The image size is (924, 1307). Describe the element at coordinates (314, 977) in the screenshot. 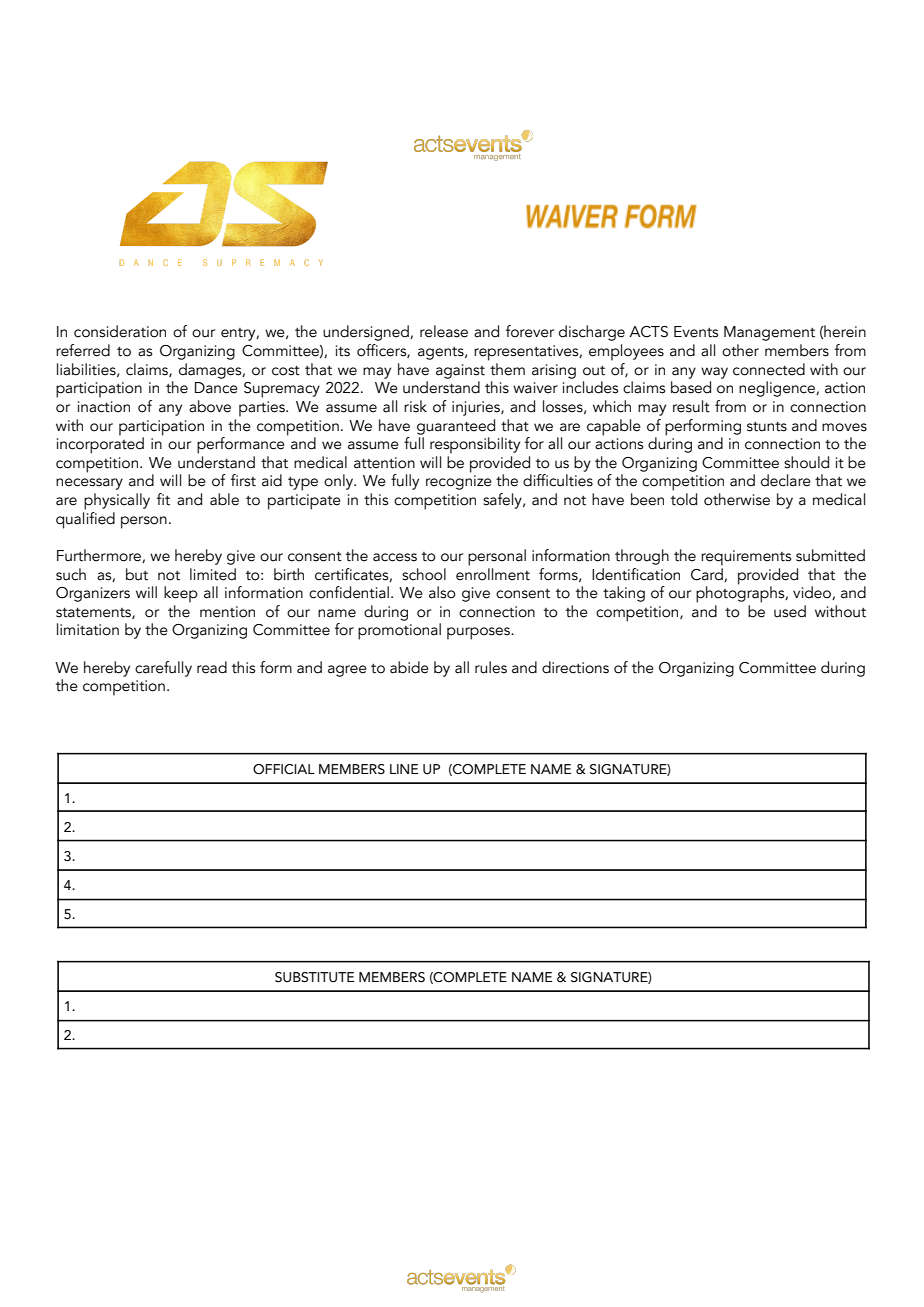

I see `SUBSTITUTE` at that location.
